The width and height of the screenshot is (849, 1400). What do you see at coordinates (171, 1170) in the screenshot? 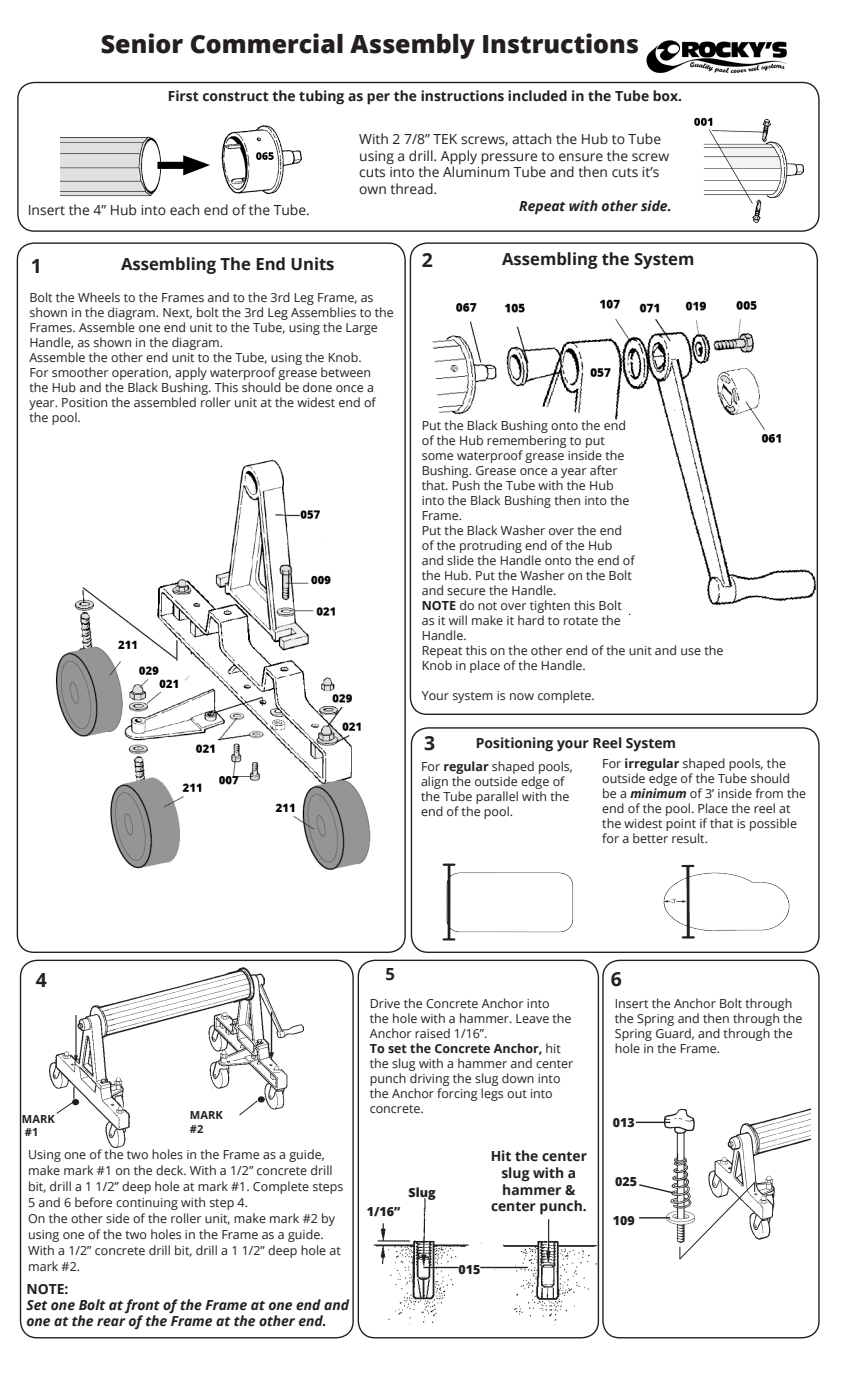
I see `deck` at bounding box center [171, 1170].
